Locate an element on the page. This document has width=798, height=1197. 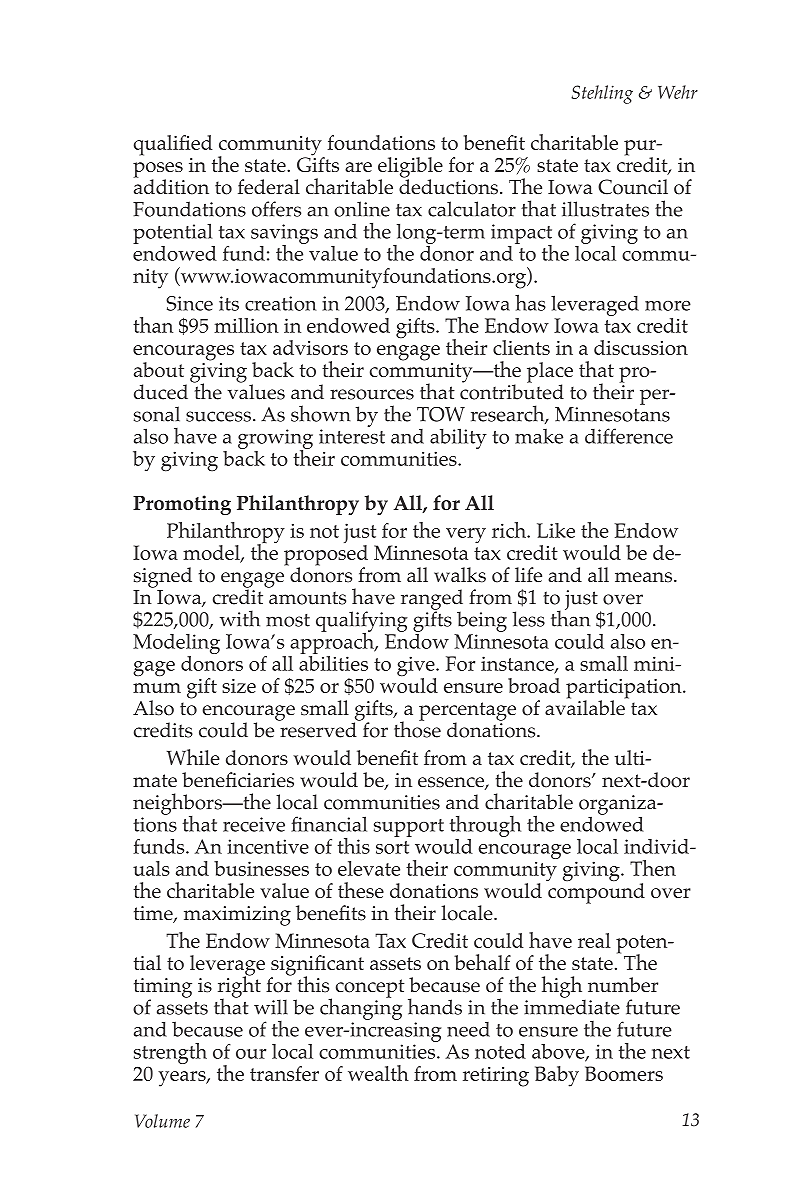
ability is located at coordinates (458, 440).
